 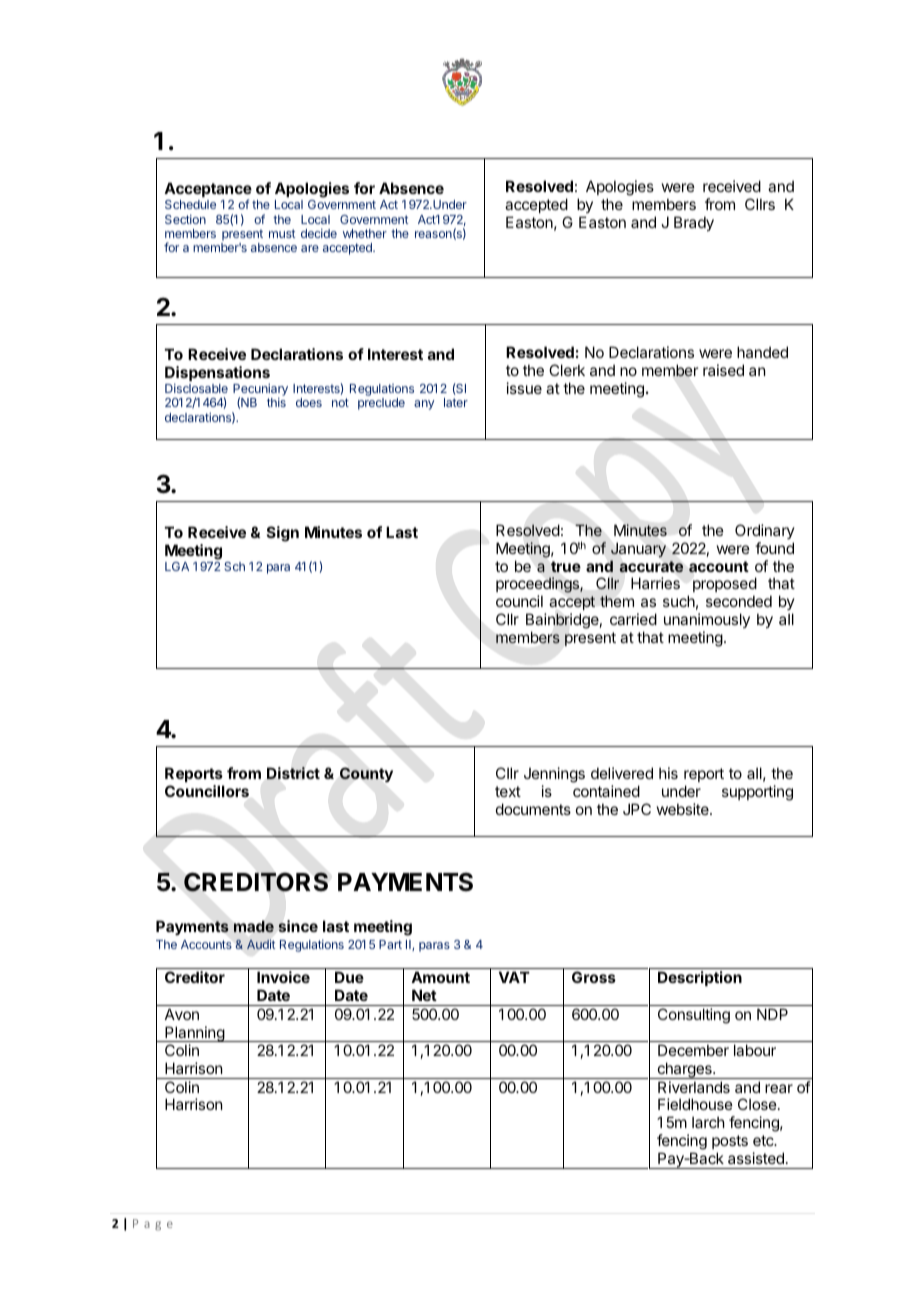 What do you see at coordinates (765, 531) in the screenshot?
I see `Ordinary` at bounding box center [765, 531].
